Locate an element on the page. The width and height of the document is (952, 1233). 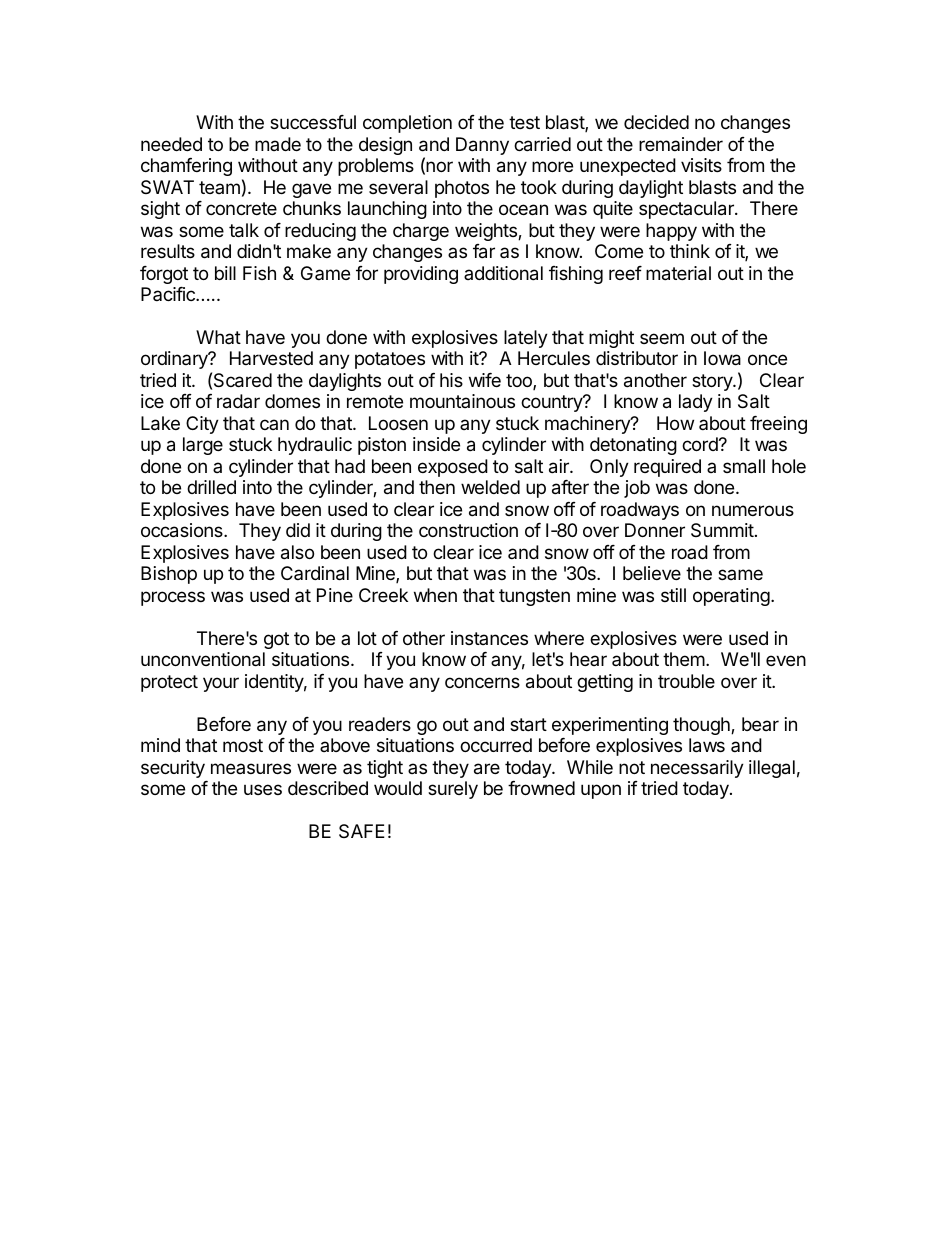
made is located at coordinates (278, 144).
